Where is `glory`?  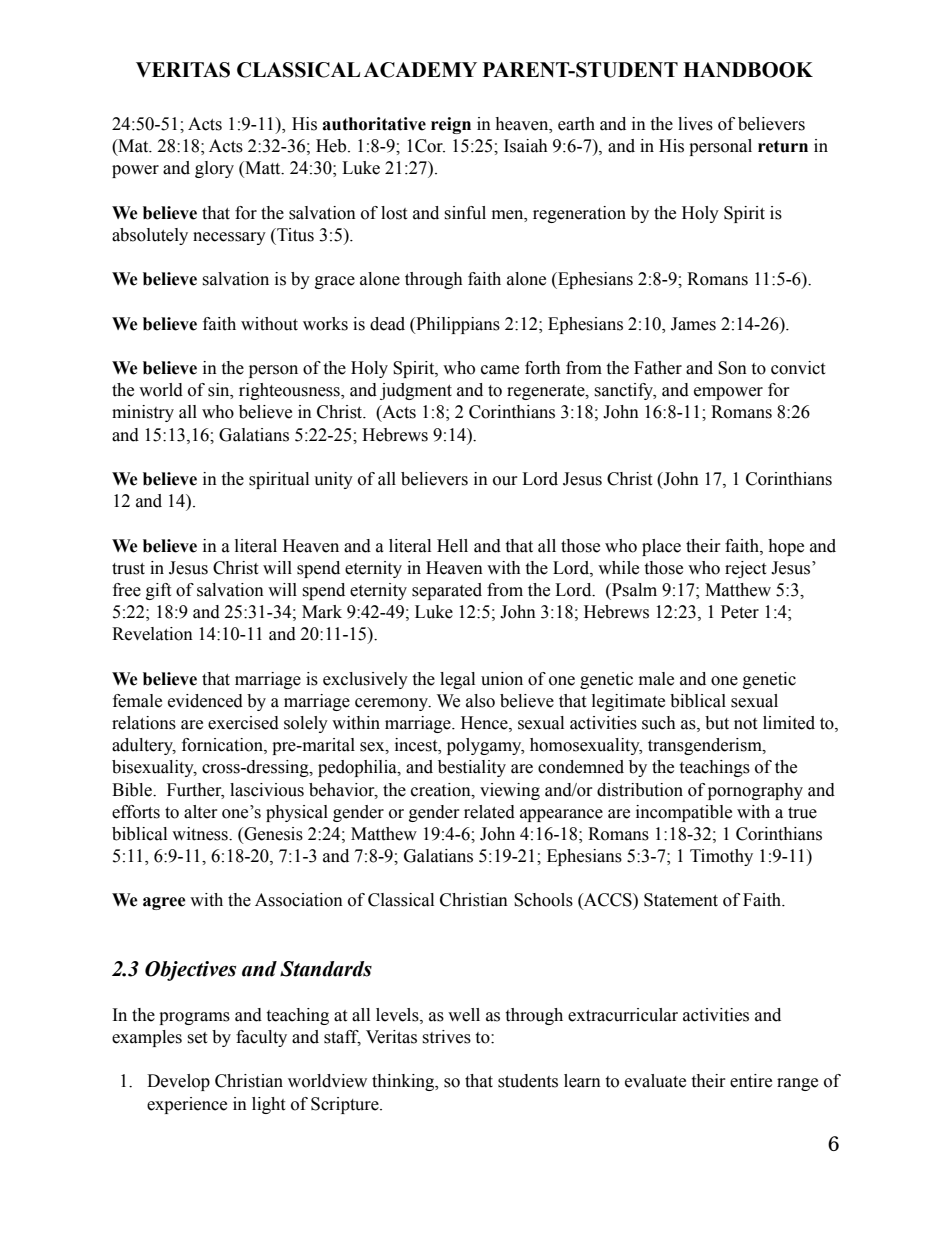 glory is located at coordinates (214, 169).
